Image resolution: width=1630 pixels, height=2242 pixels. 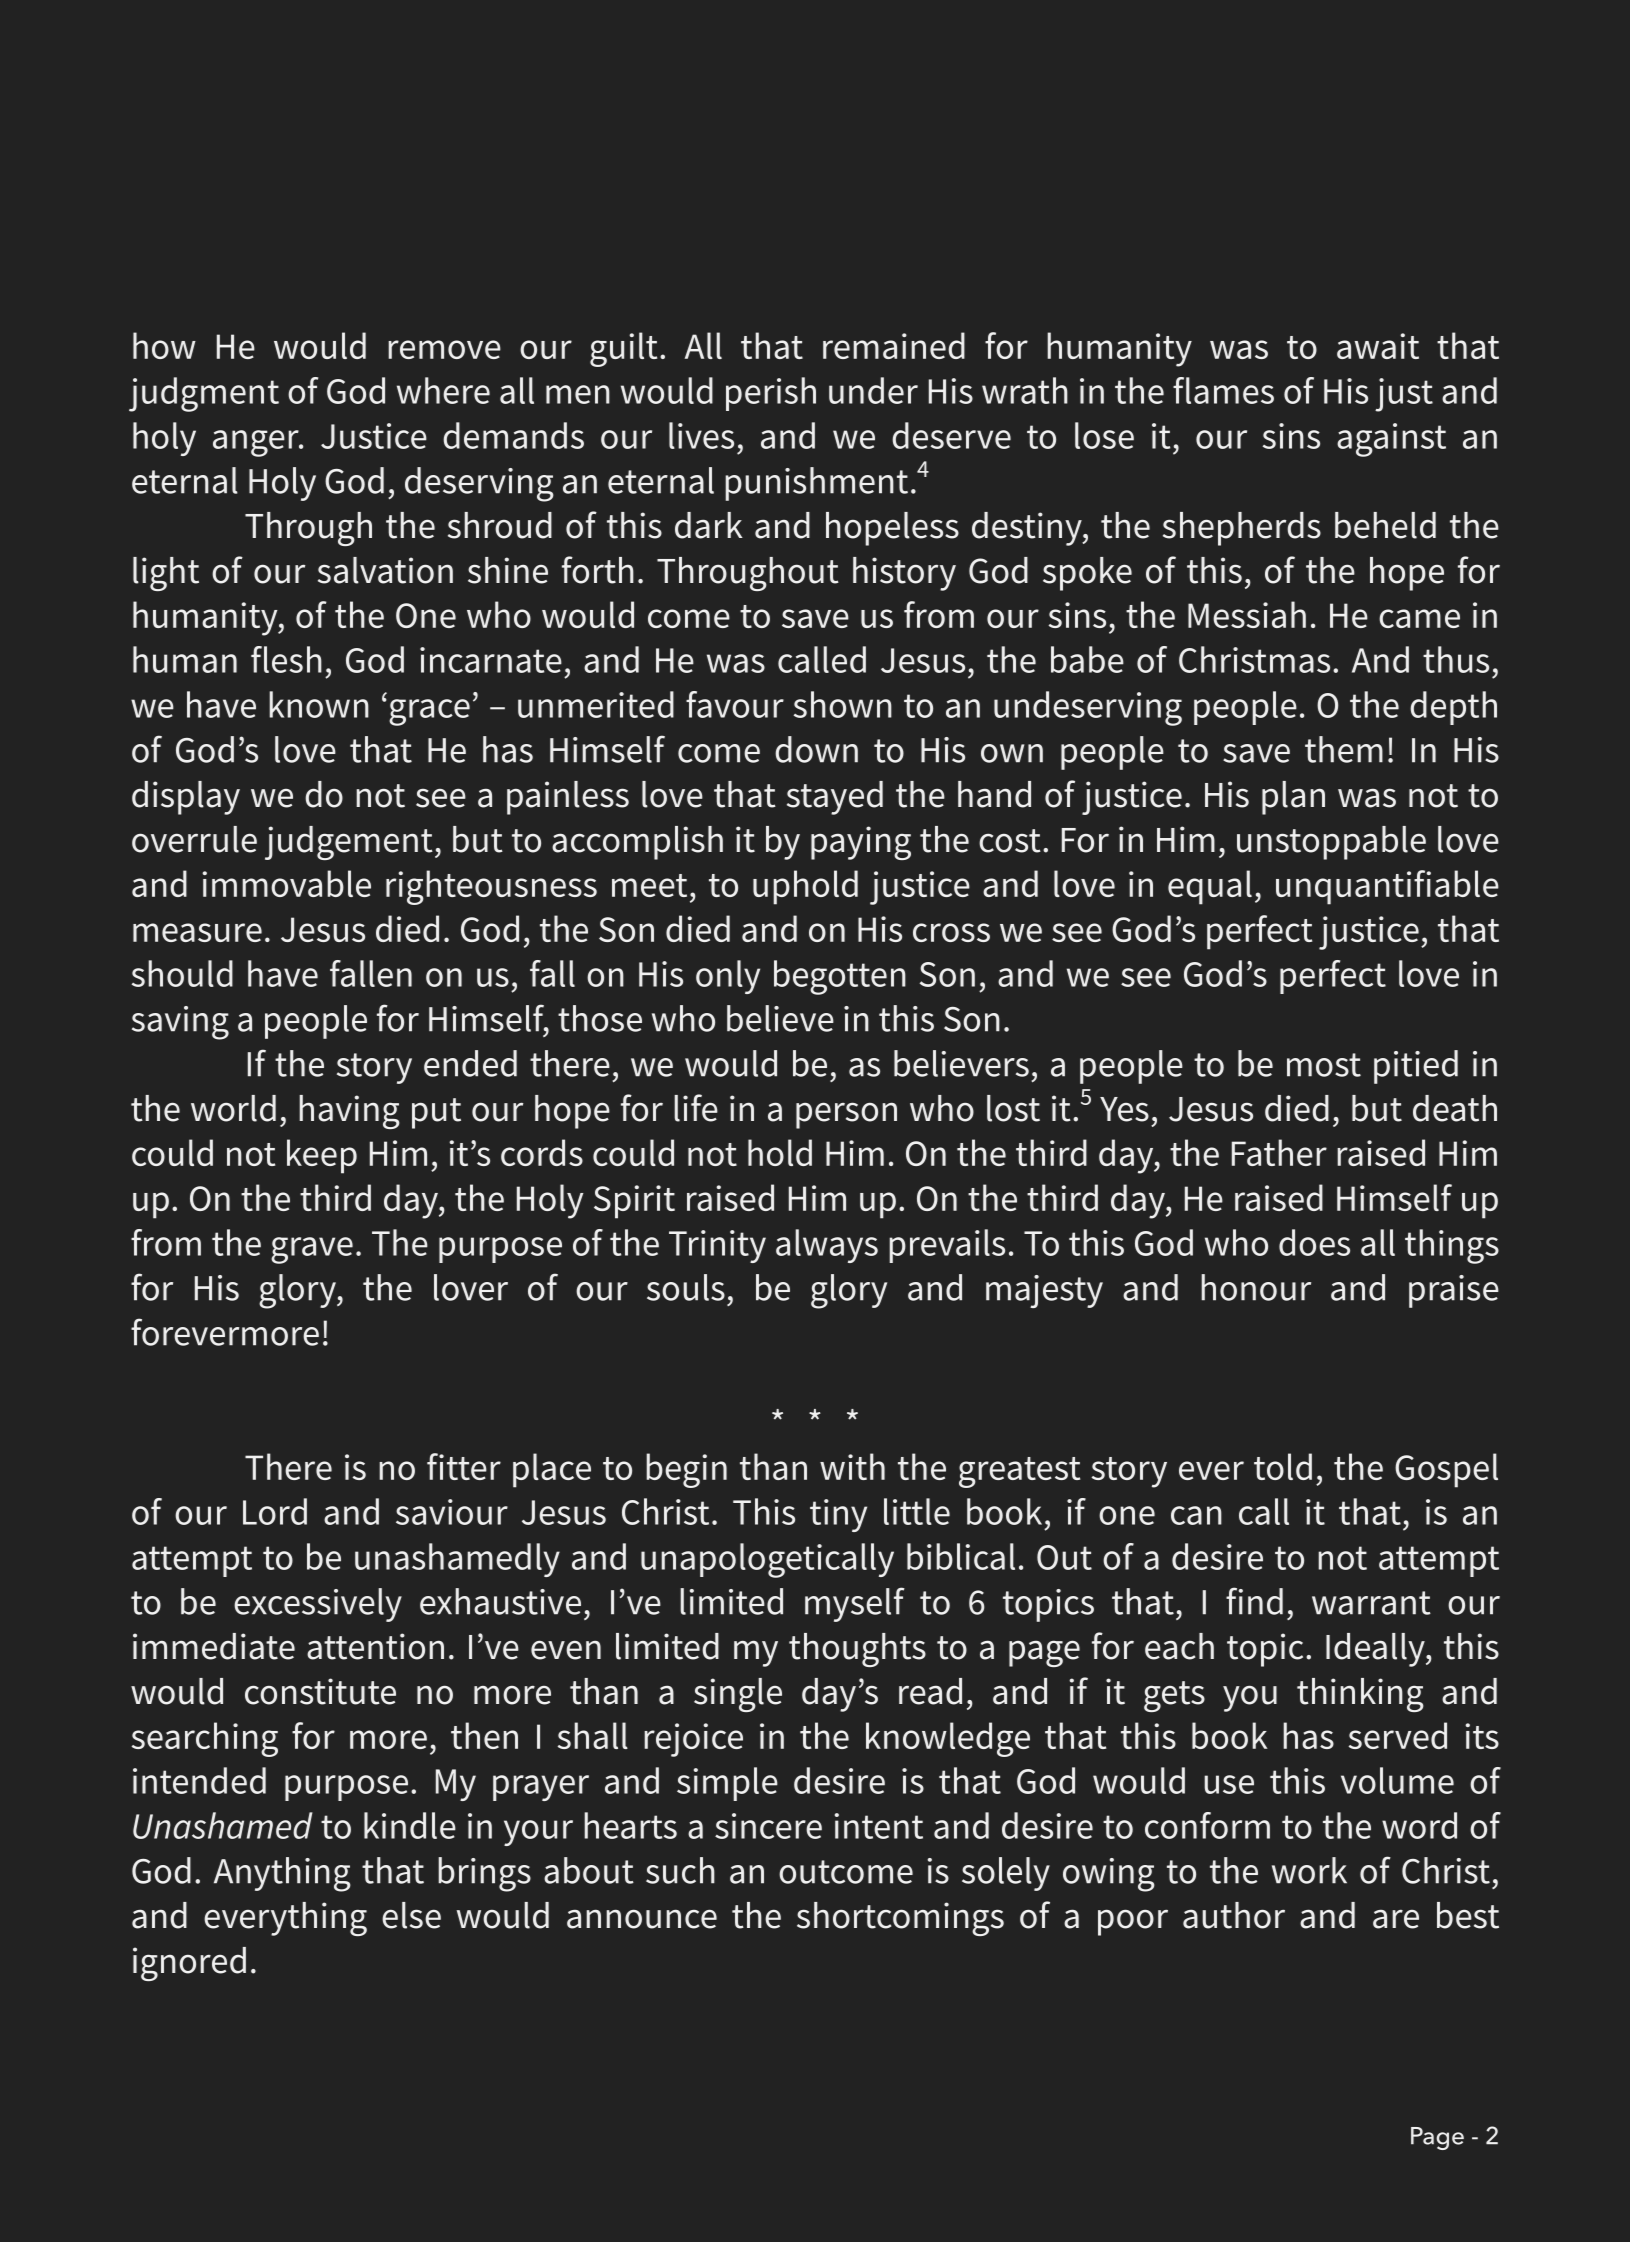 I want to click on are, so click(x=1396, y=1919).
